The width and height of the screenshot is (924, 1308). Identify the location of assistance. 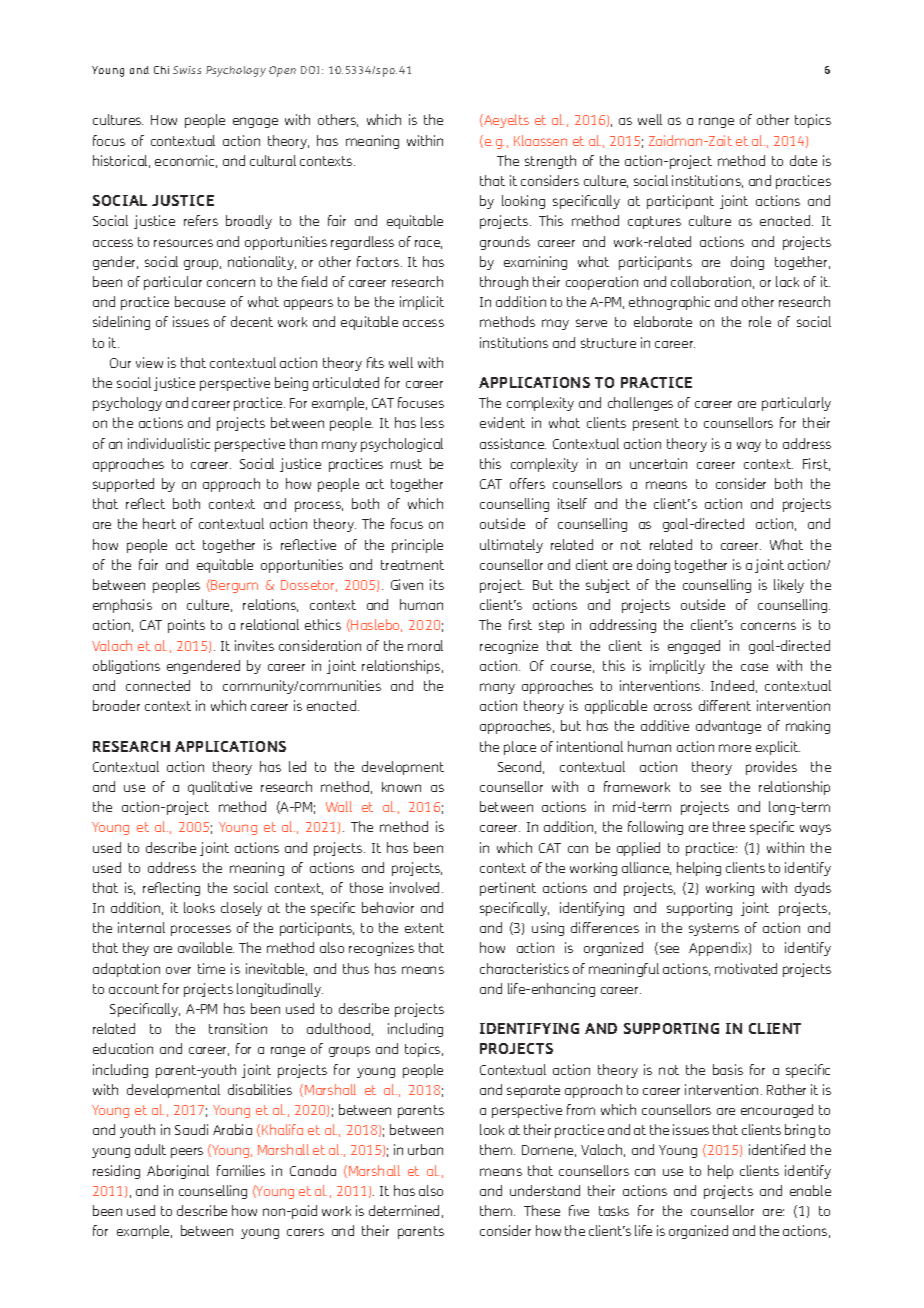
(513, 443).
